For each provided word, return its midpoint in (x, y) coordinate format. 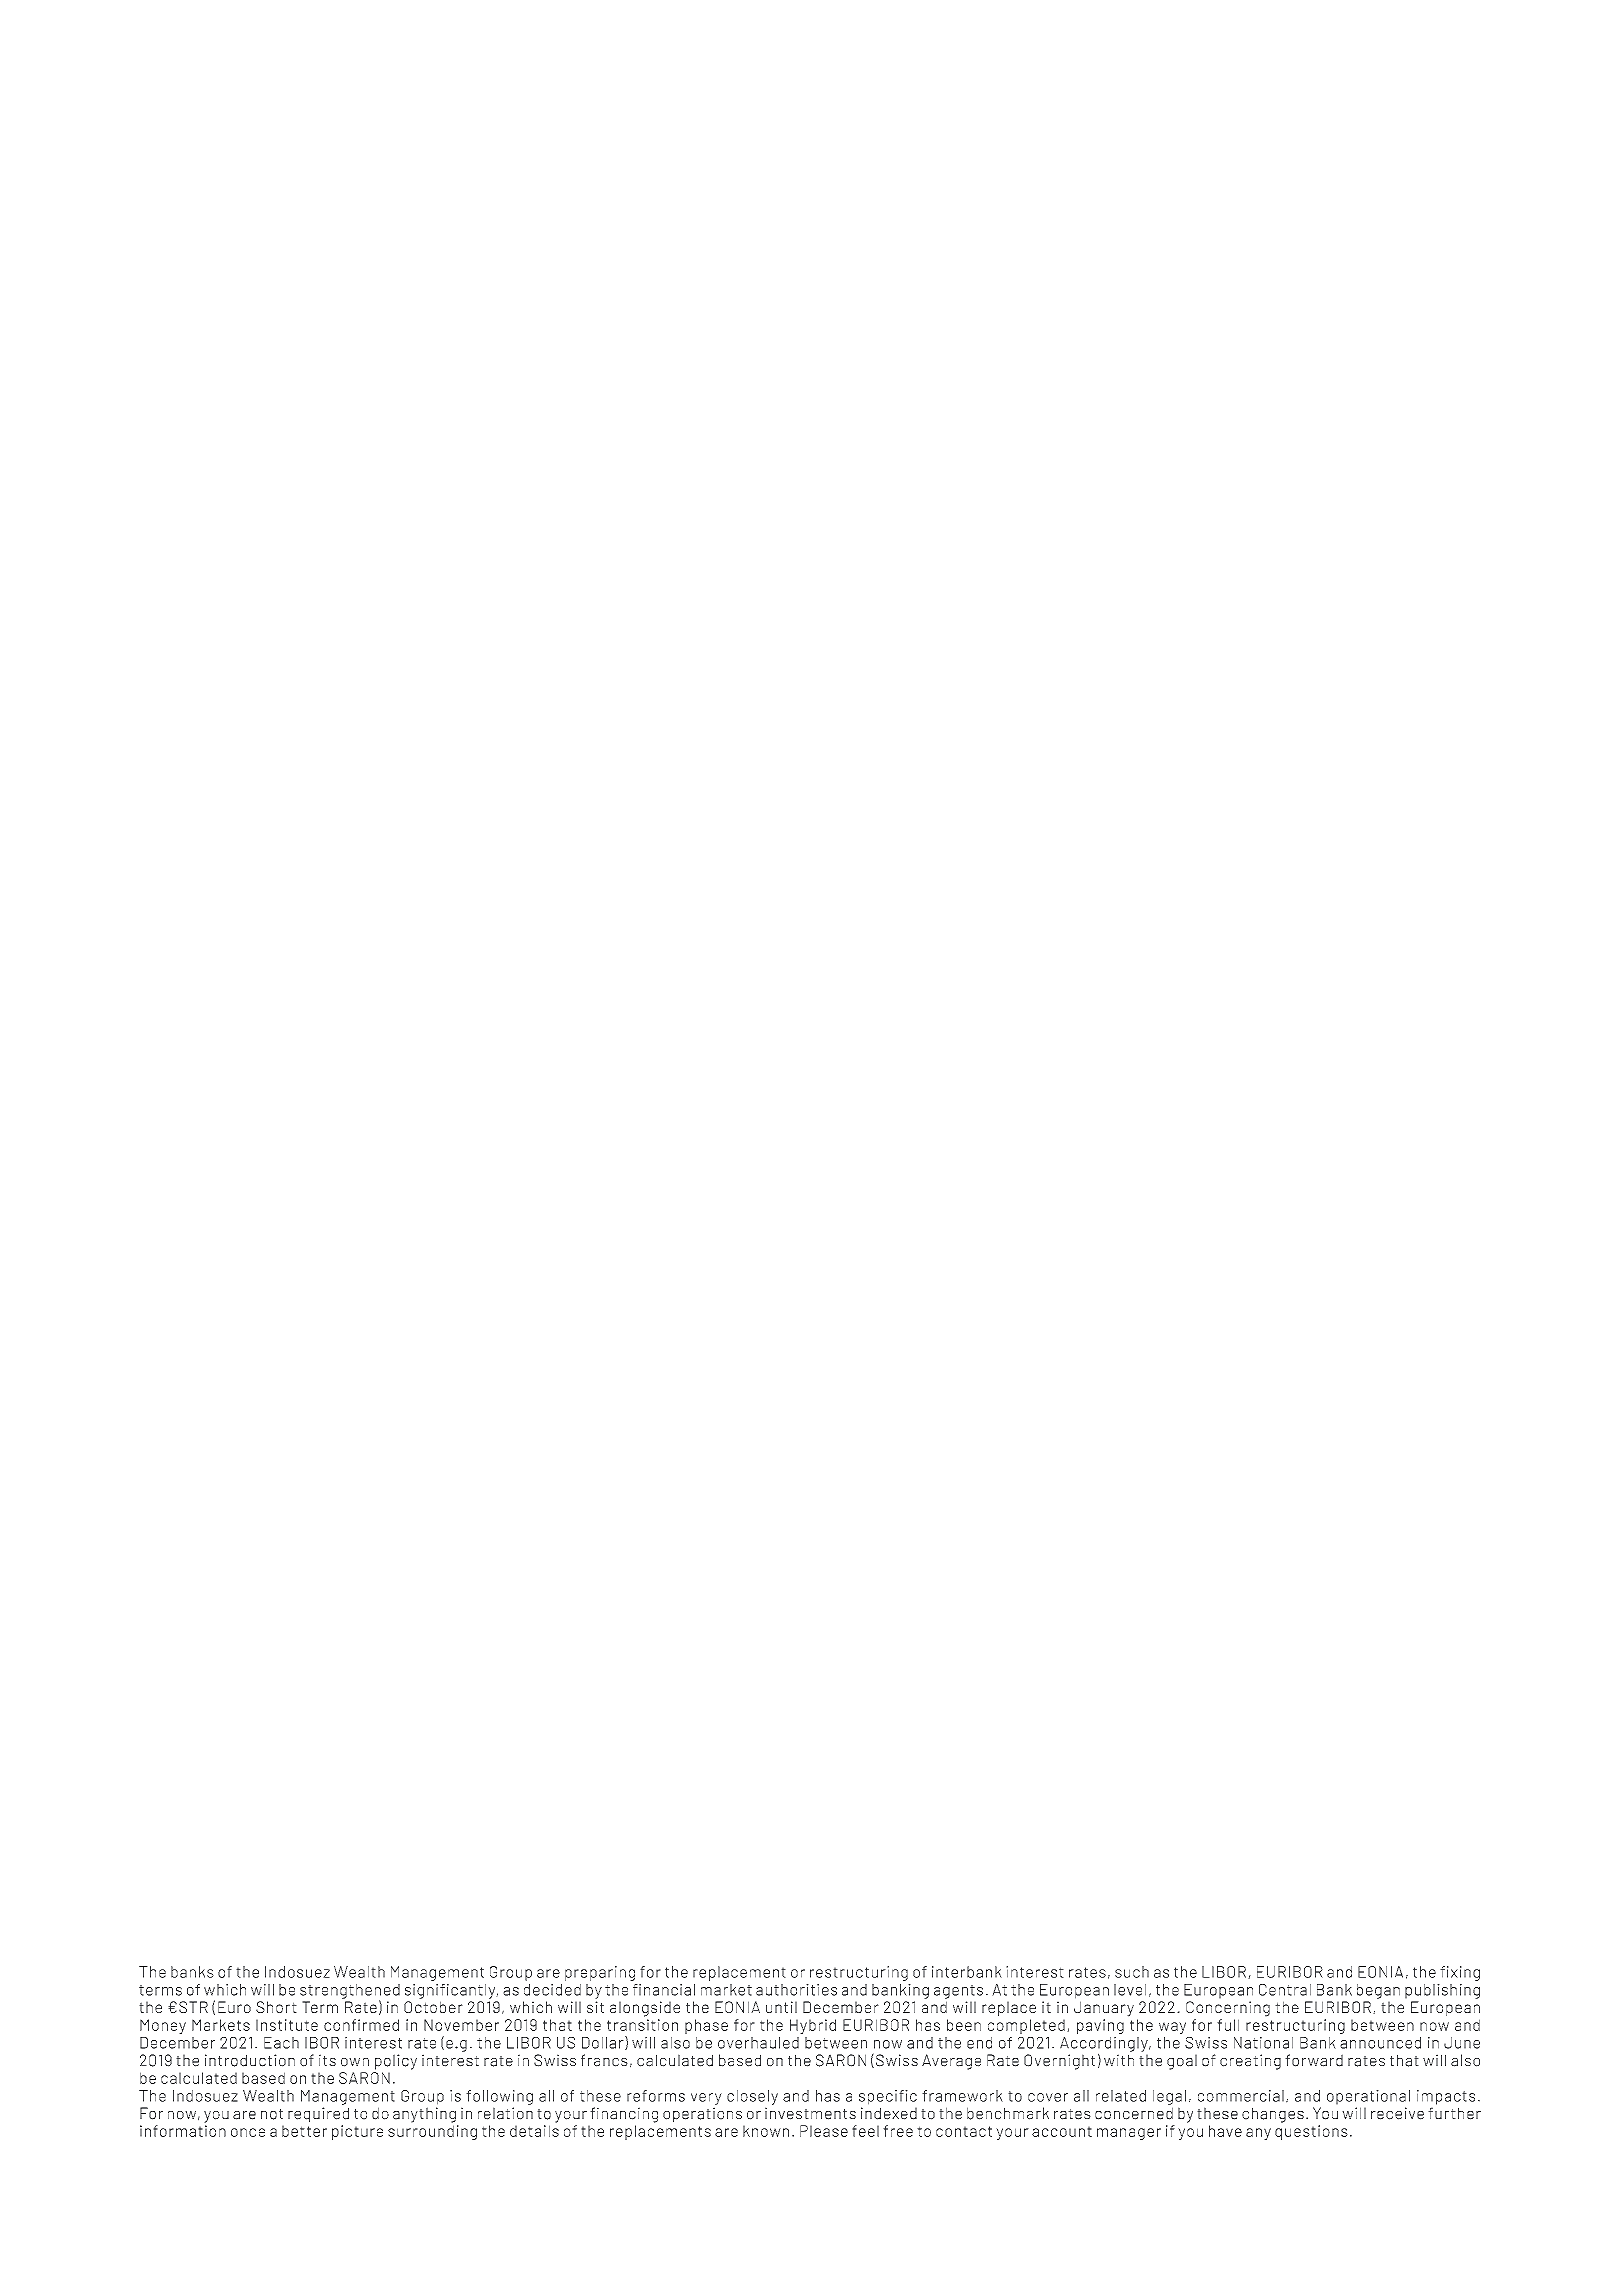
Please (824, 2131)
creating (1250, 2062)
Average (951, 2062)
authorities (796, 1990)
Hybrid (813, 2026)
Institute (287, 2025)
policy (396, 2062)
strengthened (350, 1992)
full (1228, 2025)
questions (1311, 2132)
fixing (1460, 1973)
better (304, 2131)
